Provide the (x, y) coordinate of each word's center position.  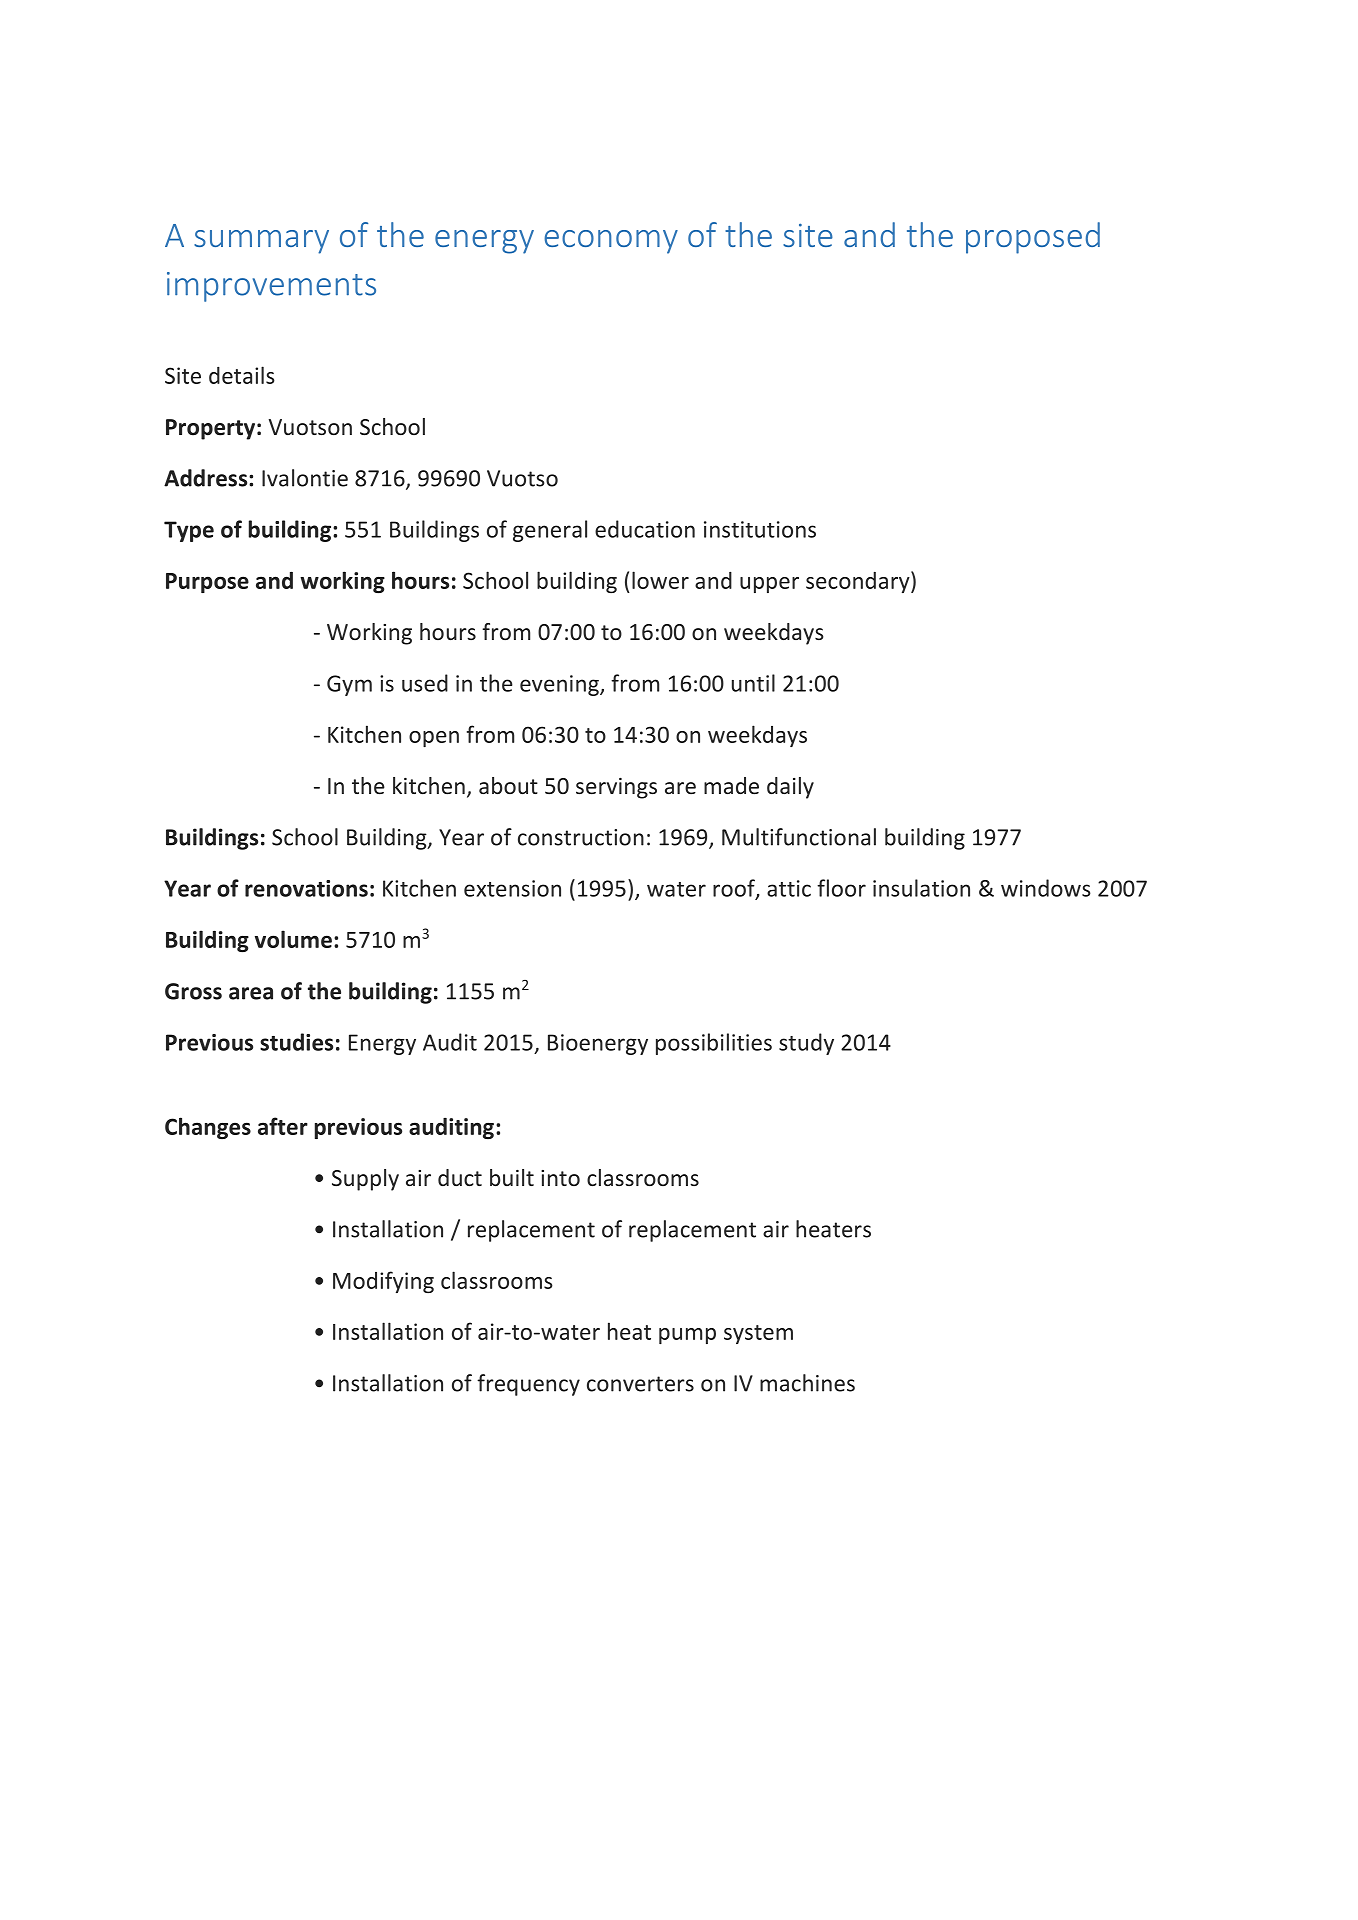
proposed (1033, 238)
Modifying (383, 1282)
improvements (271, 287)
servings (616, 788)
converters (640, 1384)
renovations (306, 888)
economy (611, 242)
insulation (921, 888)
